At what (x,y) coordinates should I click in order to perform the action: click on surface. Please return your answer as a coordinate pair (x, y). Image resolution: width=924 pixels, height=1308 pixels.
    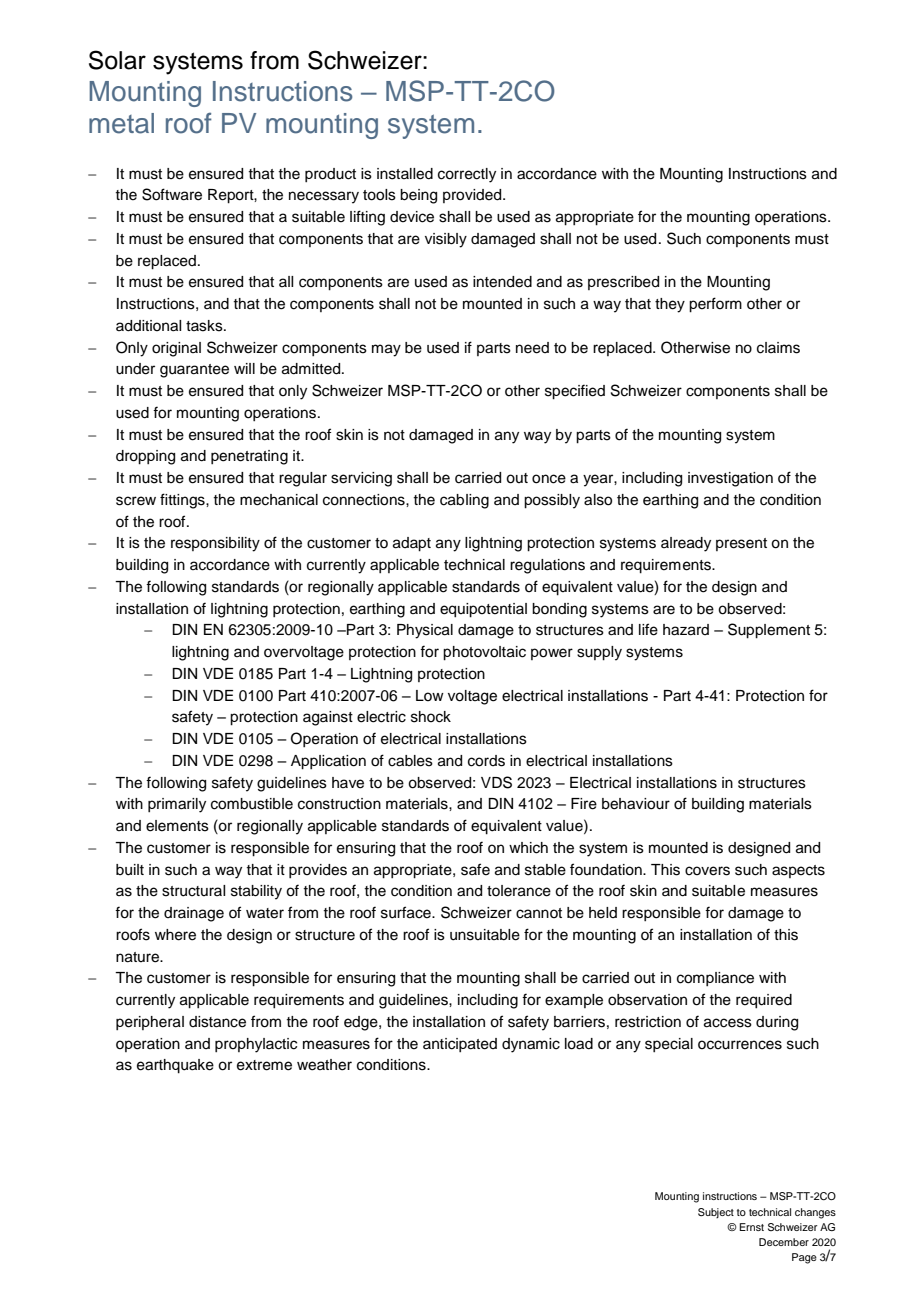
    Looking at the image, I should click on (407, 912).
